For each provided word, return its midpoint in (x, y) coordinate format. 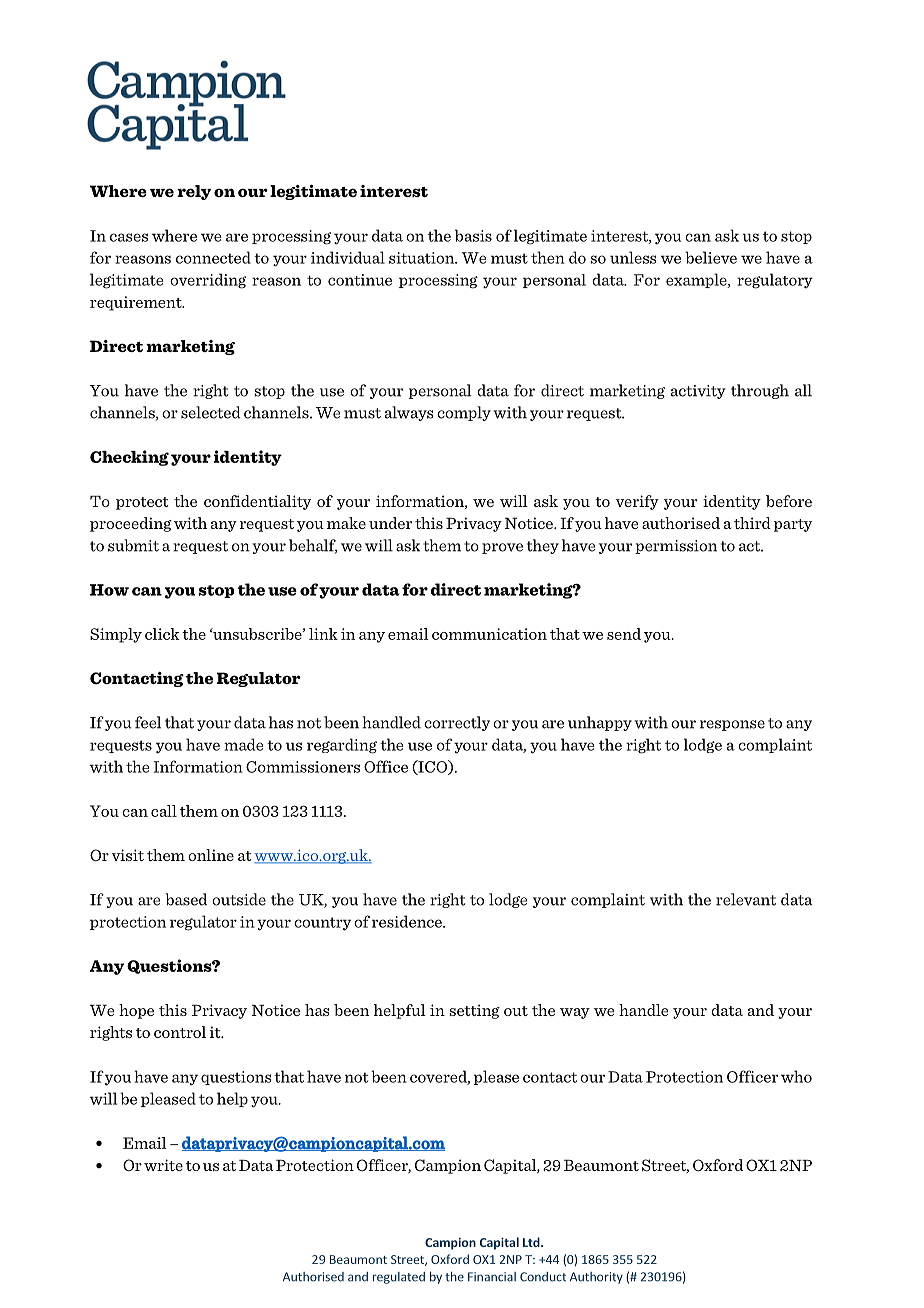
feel (148, 722)
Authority (596, 1278)
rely (194, 192)
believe (711, 257)
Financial (492, 1277)
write (163, 1165)
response (732, 725)
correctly (457, 723)
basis (473, 235)
